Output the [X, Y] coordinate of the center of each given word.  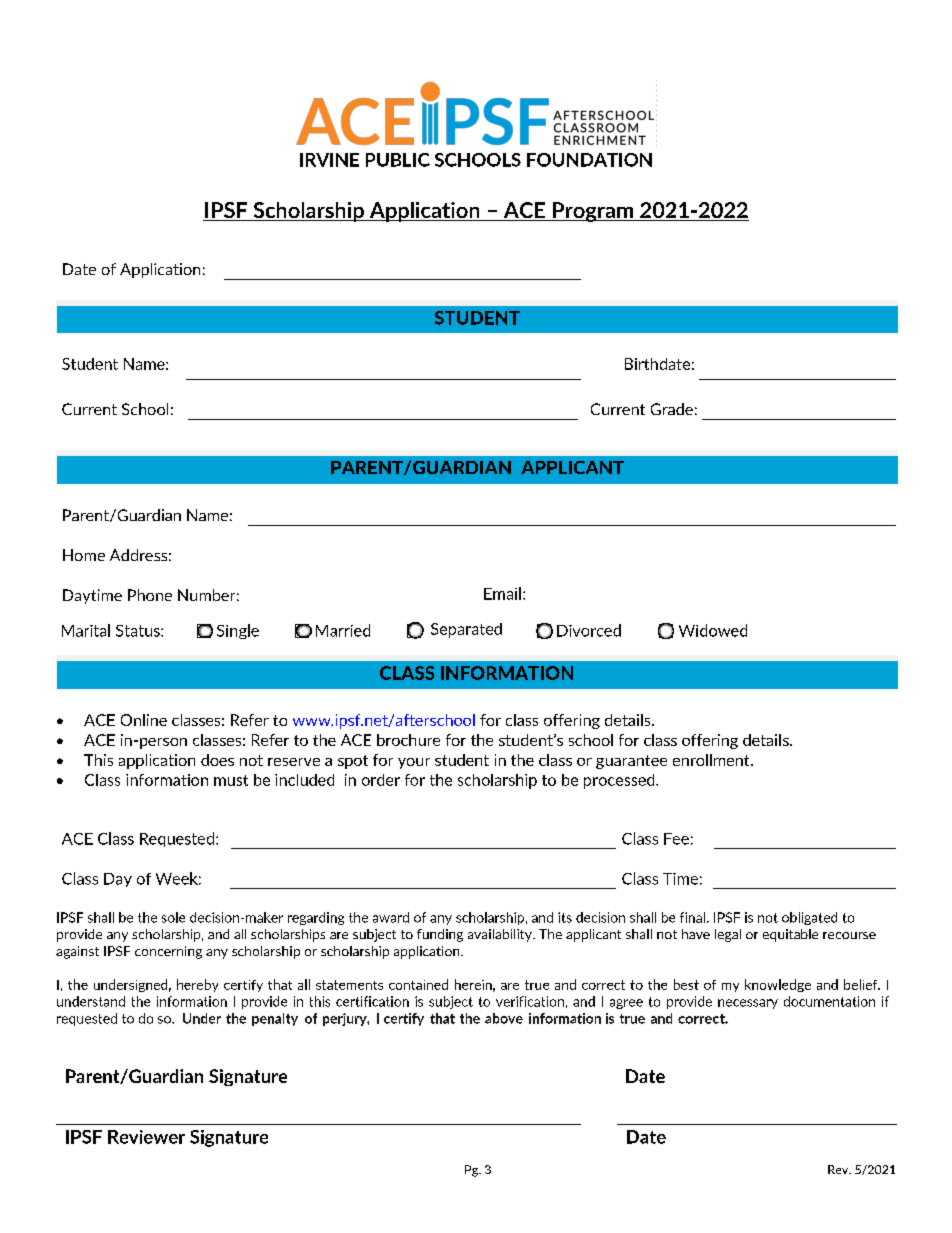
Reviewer [146, 1137]
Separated [466, 630]
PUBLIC [398, 160]
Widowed [713, 630]
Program [593, 212]
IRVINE [329, 160]
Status [139, 631]
